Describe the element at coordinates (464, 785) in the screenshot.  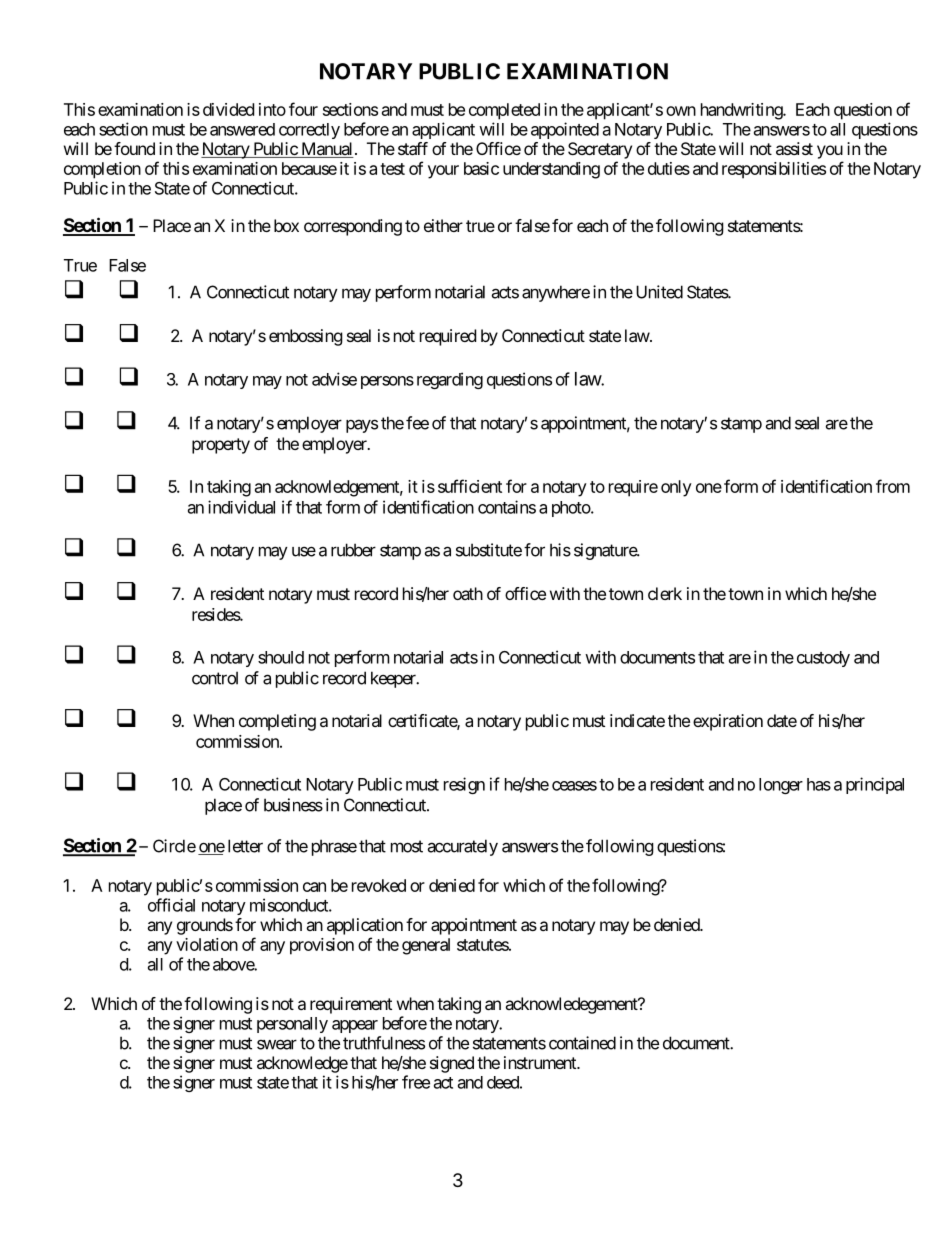
I see `resign` at that location.
